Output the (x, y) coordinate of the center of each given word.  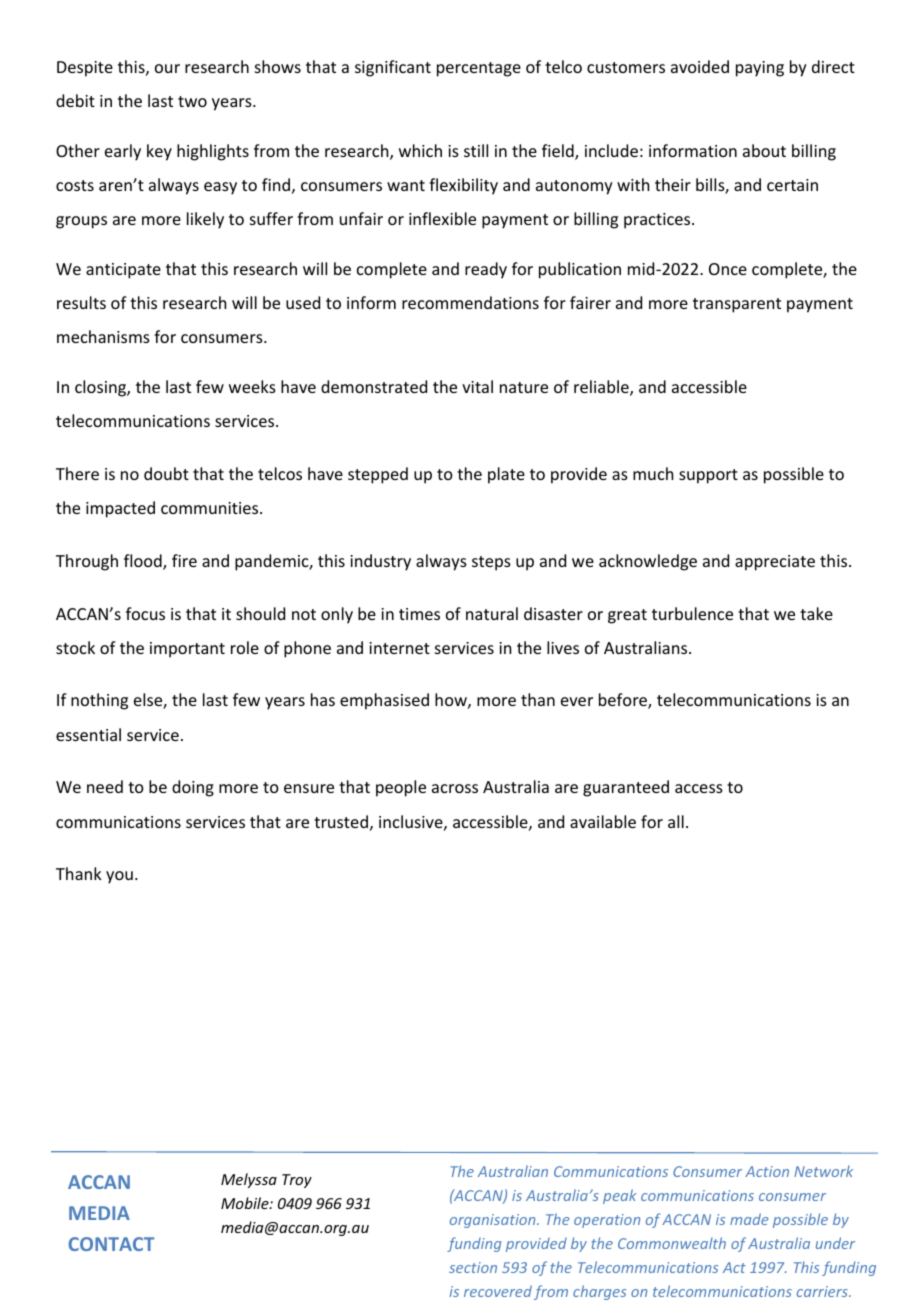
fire (184, 560)
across (455, 788)
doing (193, 788)
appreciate (775, 563)
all (676, 821)
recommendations (470, 302)
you (119, 877)
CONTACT (111, 1244)
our (167, 68)
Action (767, 1171)
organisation (494, 1221)
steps (491, 563)
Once (728, 269)
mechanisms (103, 336)
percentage (479, 69)
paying (760, 69)
